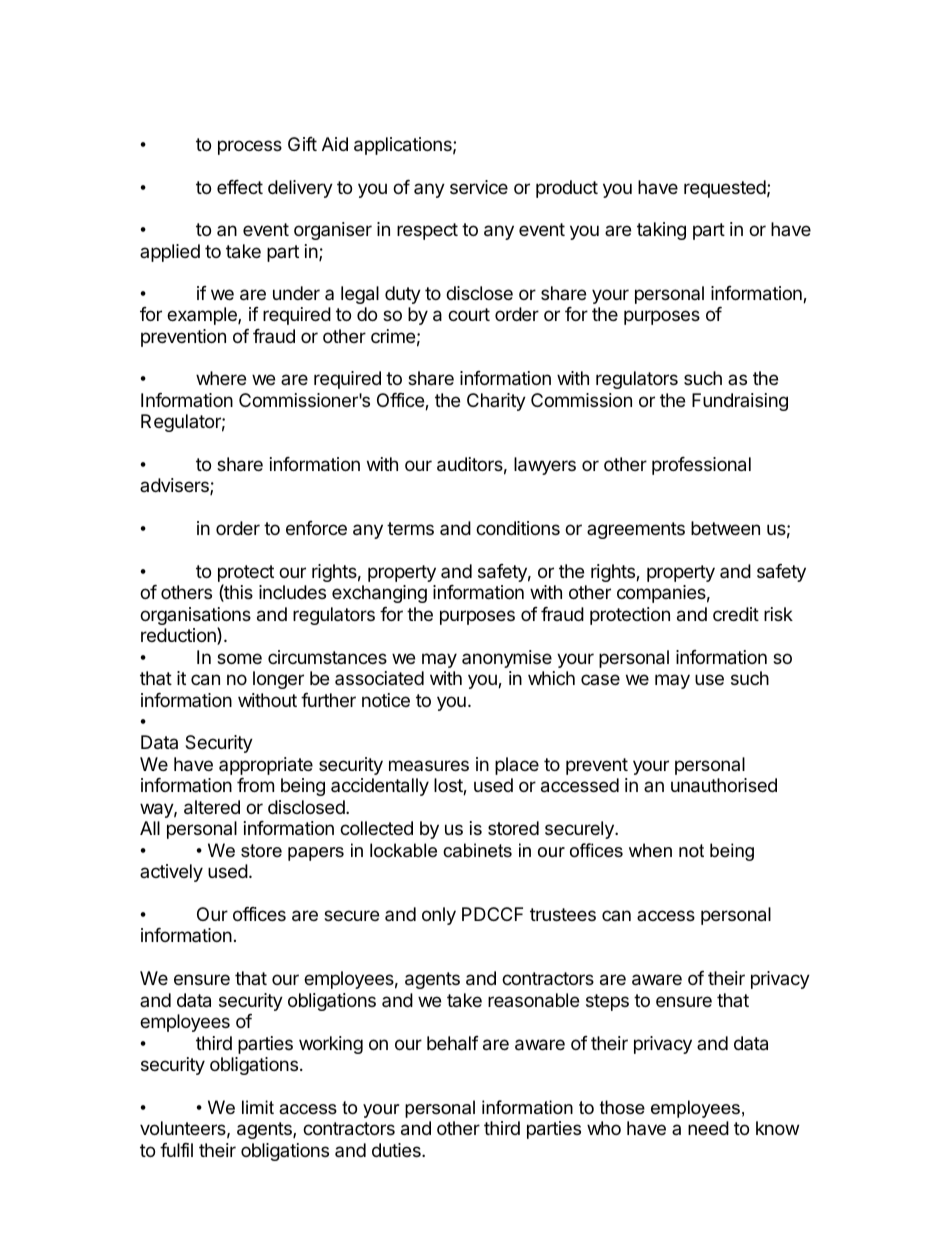 Image resolution: width=952 pixels, height=1233 pixels. What do you see at coordinates (258, 1107) in the screenshot?
I see `limit` at bounding box center [258, 1107].
